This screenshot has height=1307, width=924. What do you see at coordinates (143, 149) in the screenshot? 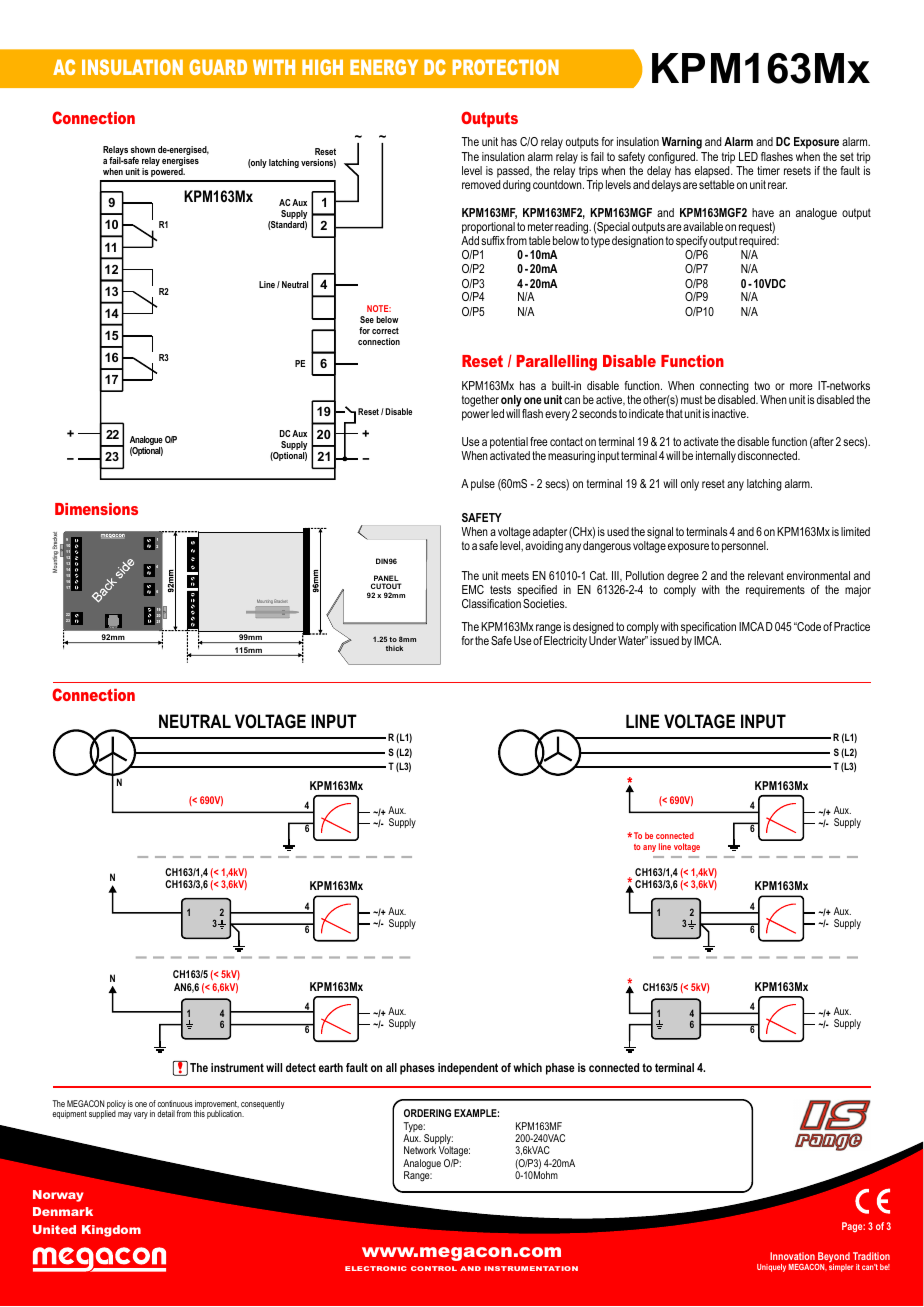
I see `shown` at bounding box center [143, 149].
